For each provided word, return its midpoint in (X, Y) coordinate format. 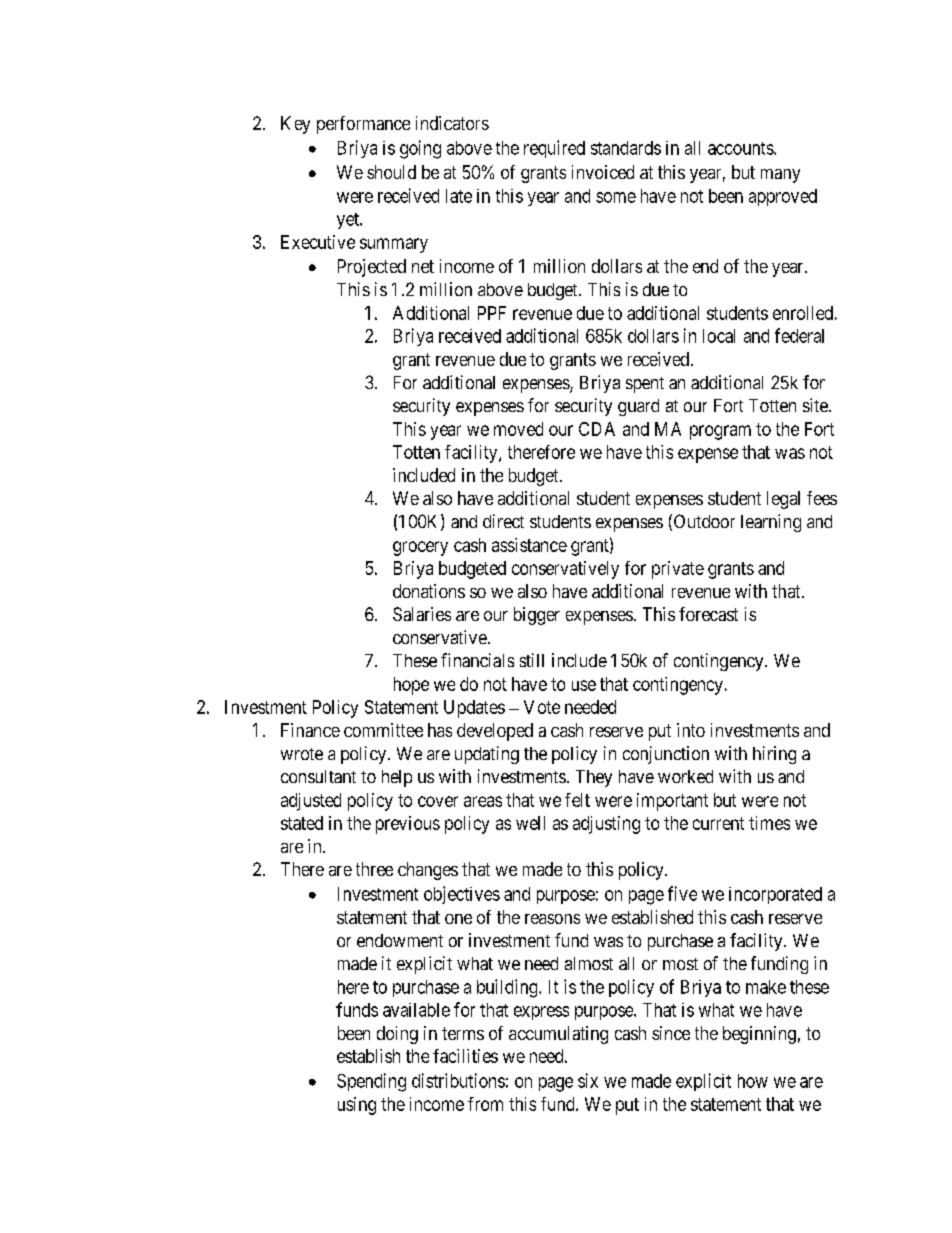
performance (363, 125)
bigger (537, 616)
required (554, 149)
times (769, 823)
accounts (741, 148)
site (816, 405)
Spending (371, 1082)
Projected (372, 268)
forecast (708, 614)
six (588, 1080)
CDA (597, 429)
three (374, 869)
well (530, 823)
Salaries (422, 614)
